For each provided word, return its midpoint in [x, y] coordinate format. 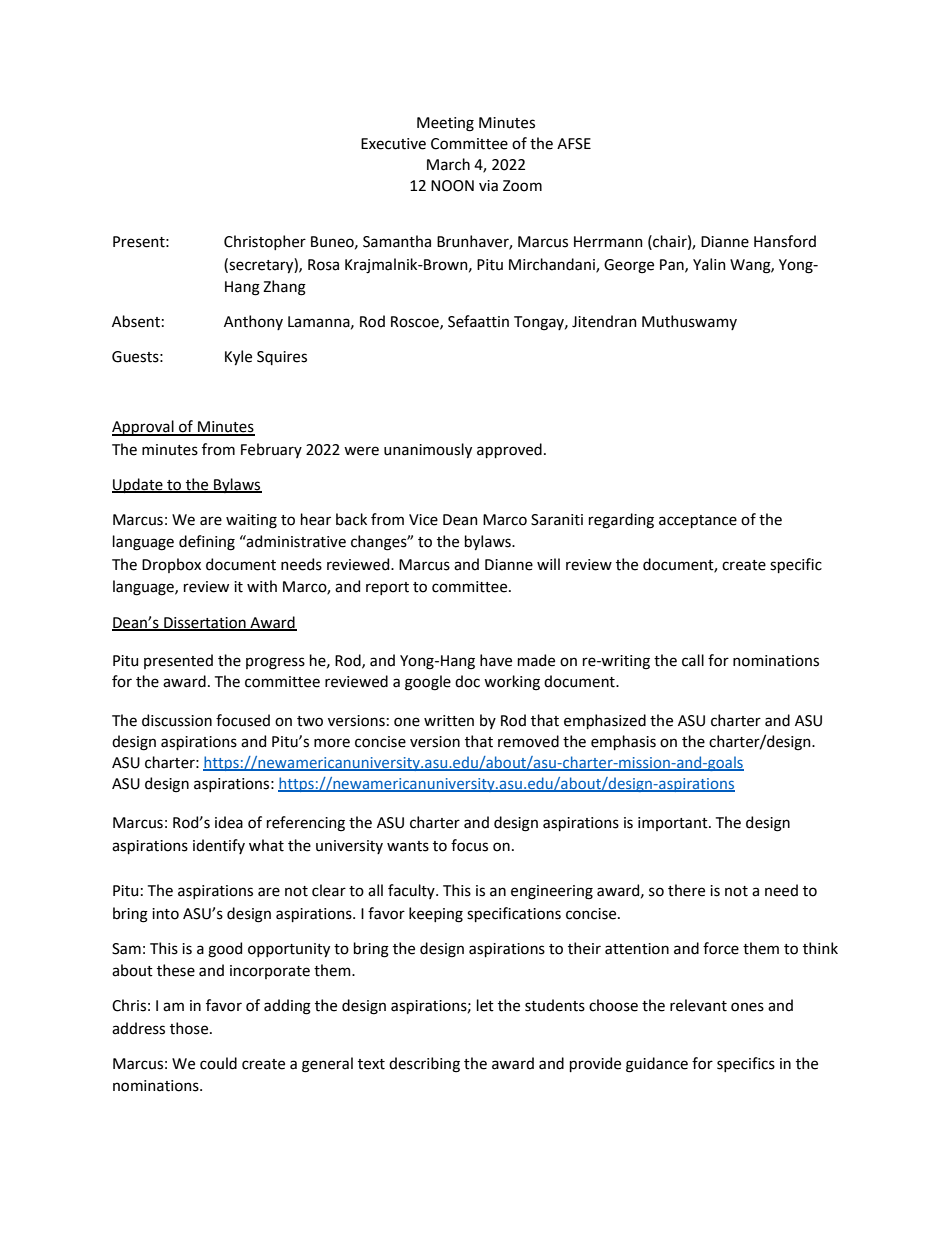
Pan [673, 265]
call [693, 660]
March [448, 164]
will [548, 564]
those [190, 1028]
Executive [393, 144]
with [262, 586]
